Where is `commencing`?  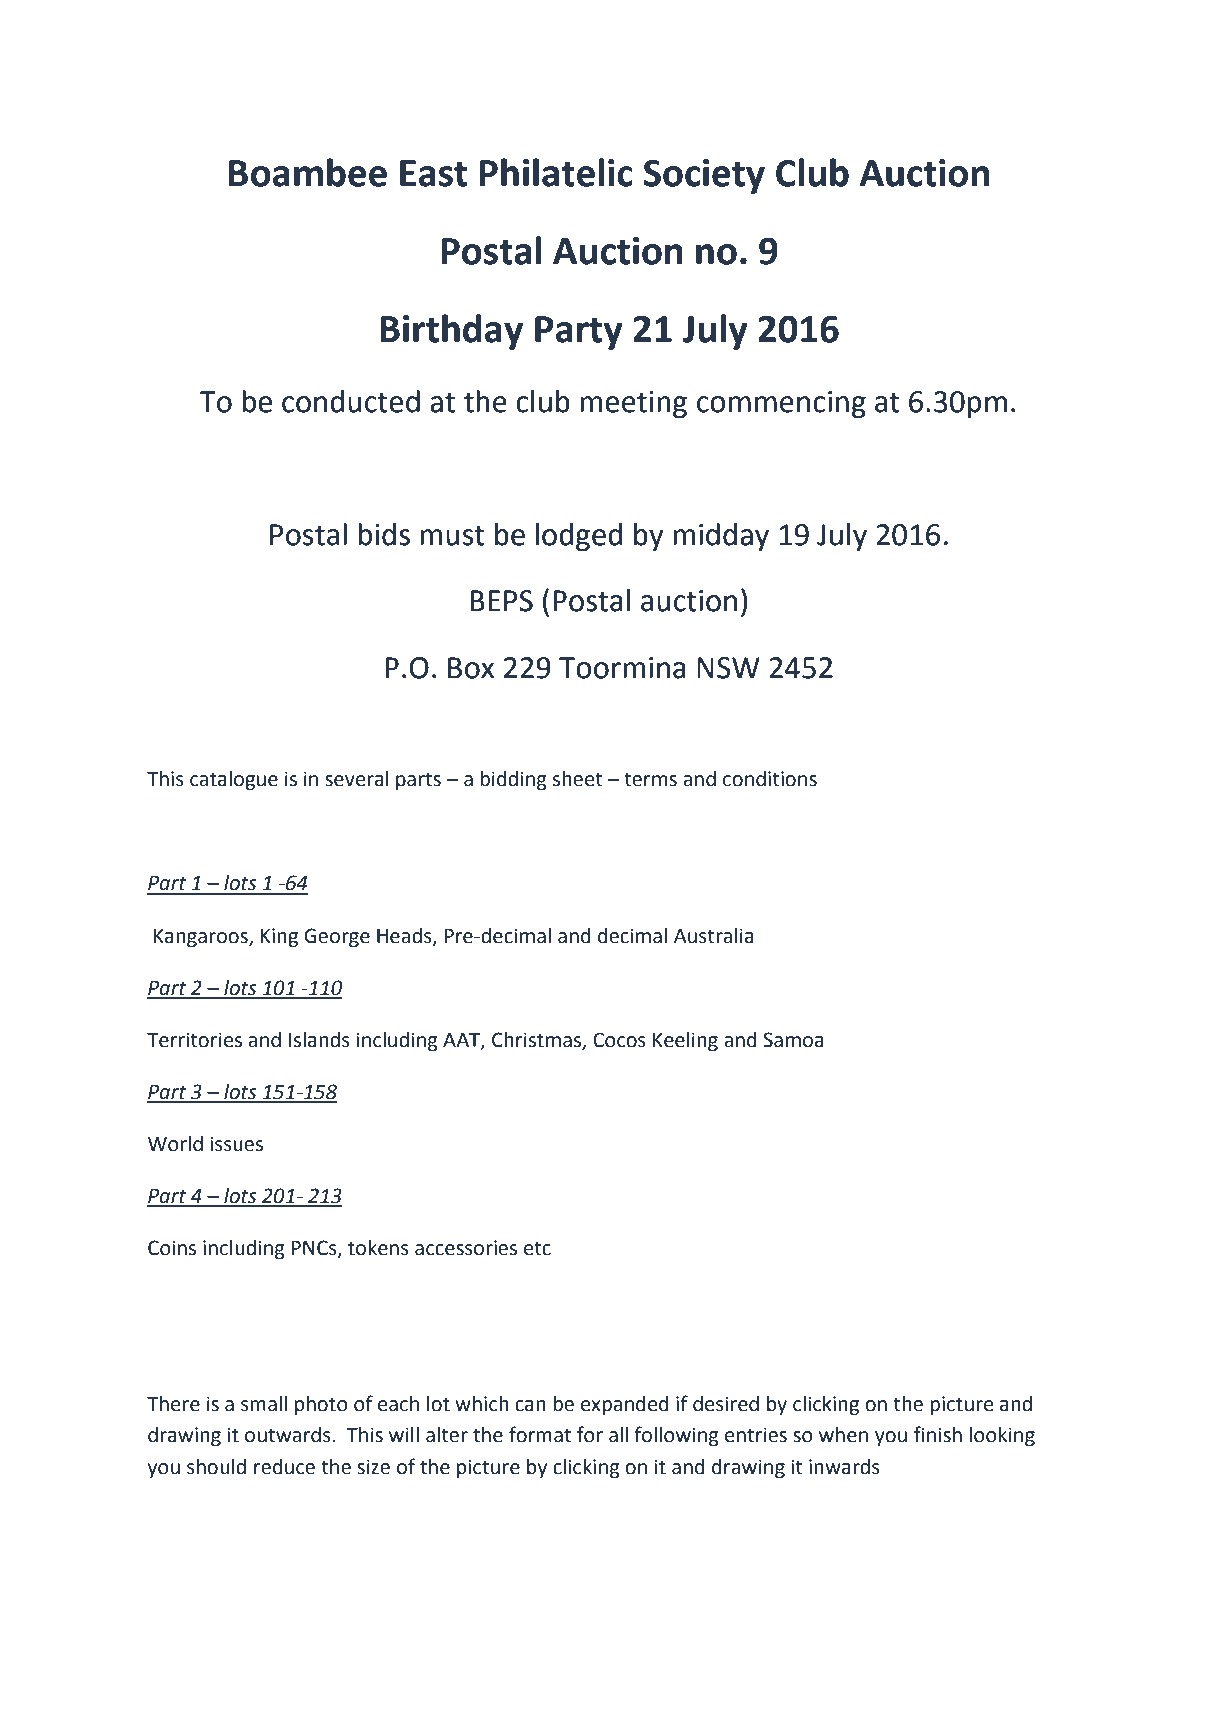
commencing is located at coordinates (781, 404).
